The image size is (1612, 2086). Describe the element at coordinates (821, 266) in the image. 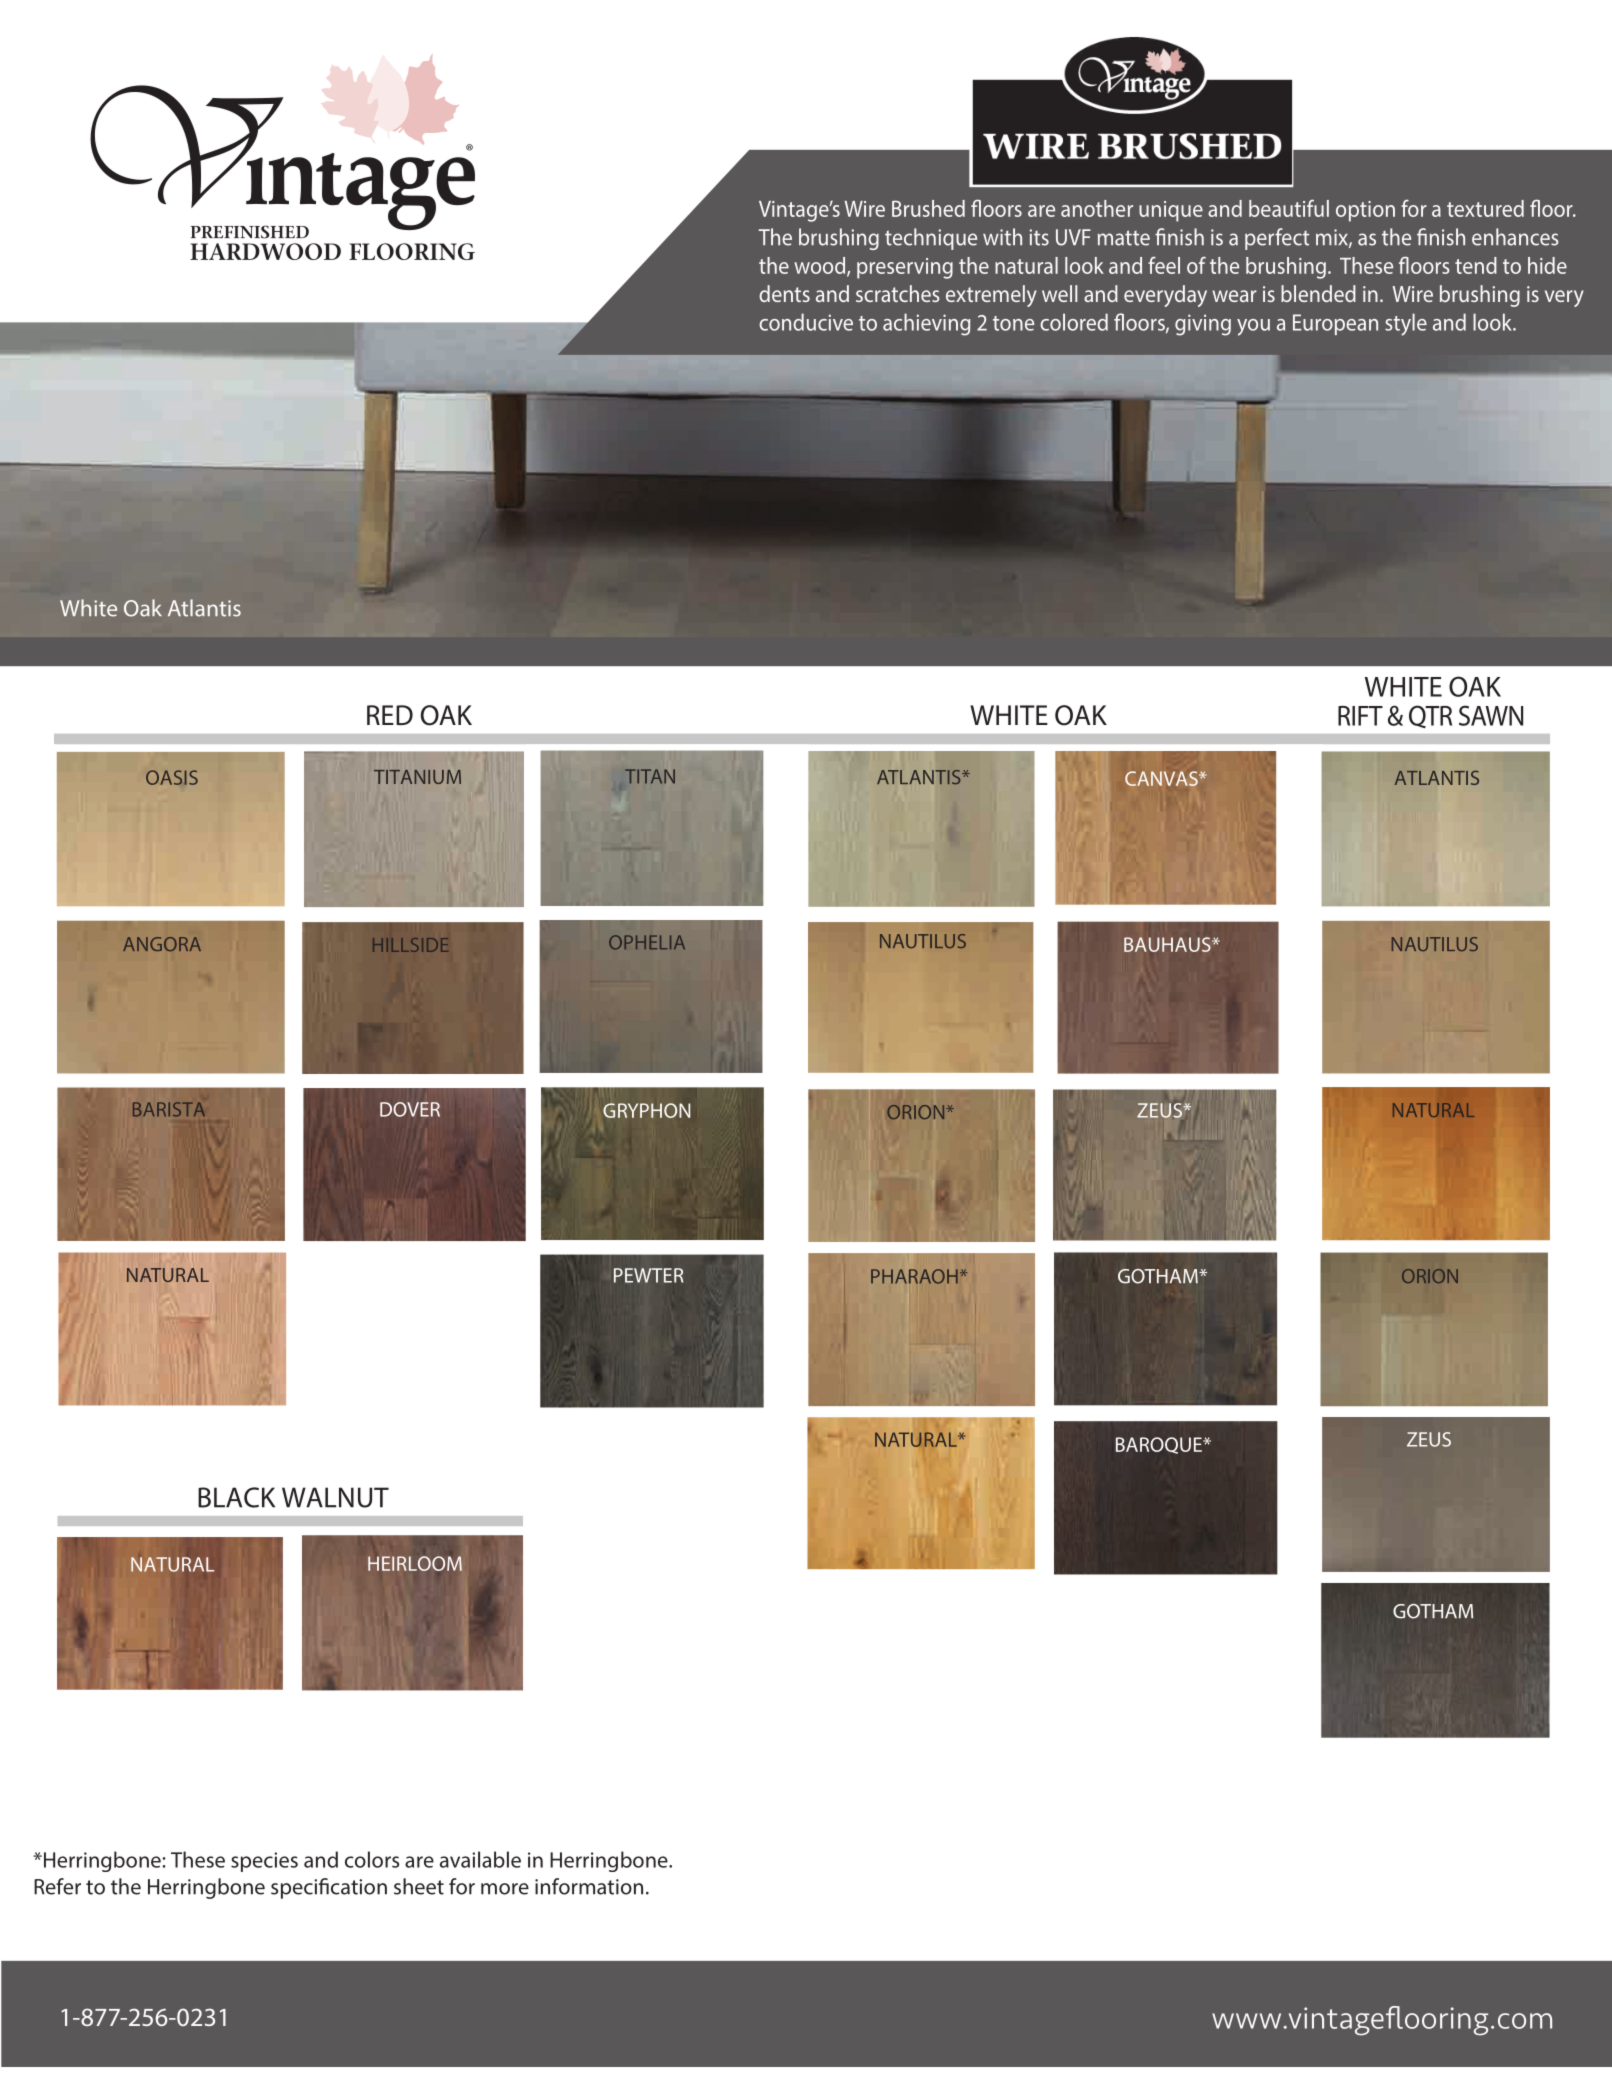

I see `wood` at that location.
